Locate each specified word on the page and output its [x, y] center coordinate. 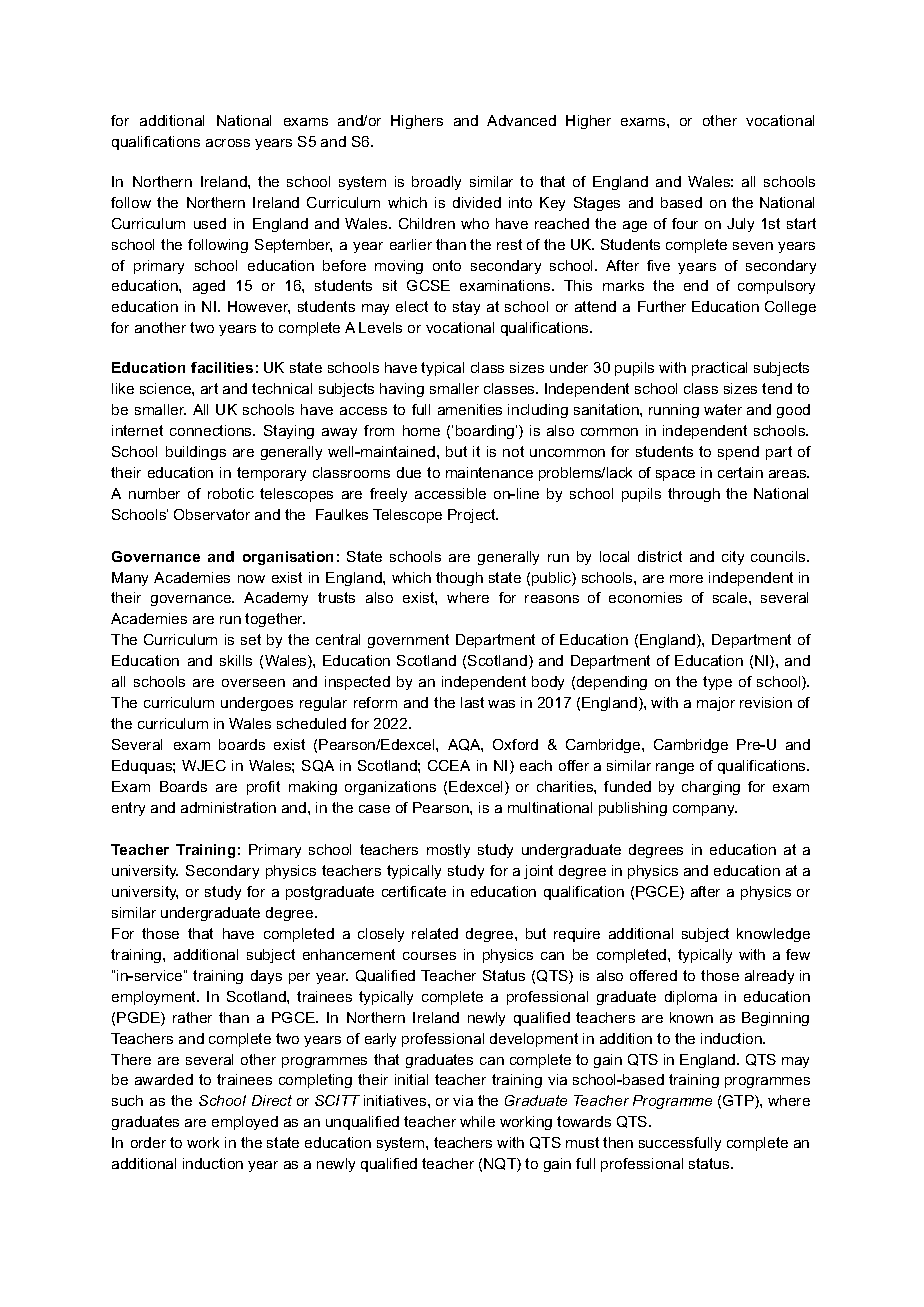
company [705, 810]
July [740, 225]
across [228, 143]
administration [228, 807]
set [251, 639]
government [408, 641]
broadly [436, 183]
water [723, 409]
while [477, 1121]
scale [731, 597]
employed [245, 1123]
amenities [470, 409]
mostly [448, 851]
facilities [222, 367]
